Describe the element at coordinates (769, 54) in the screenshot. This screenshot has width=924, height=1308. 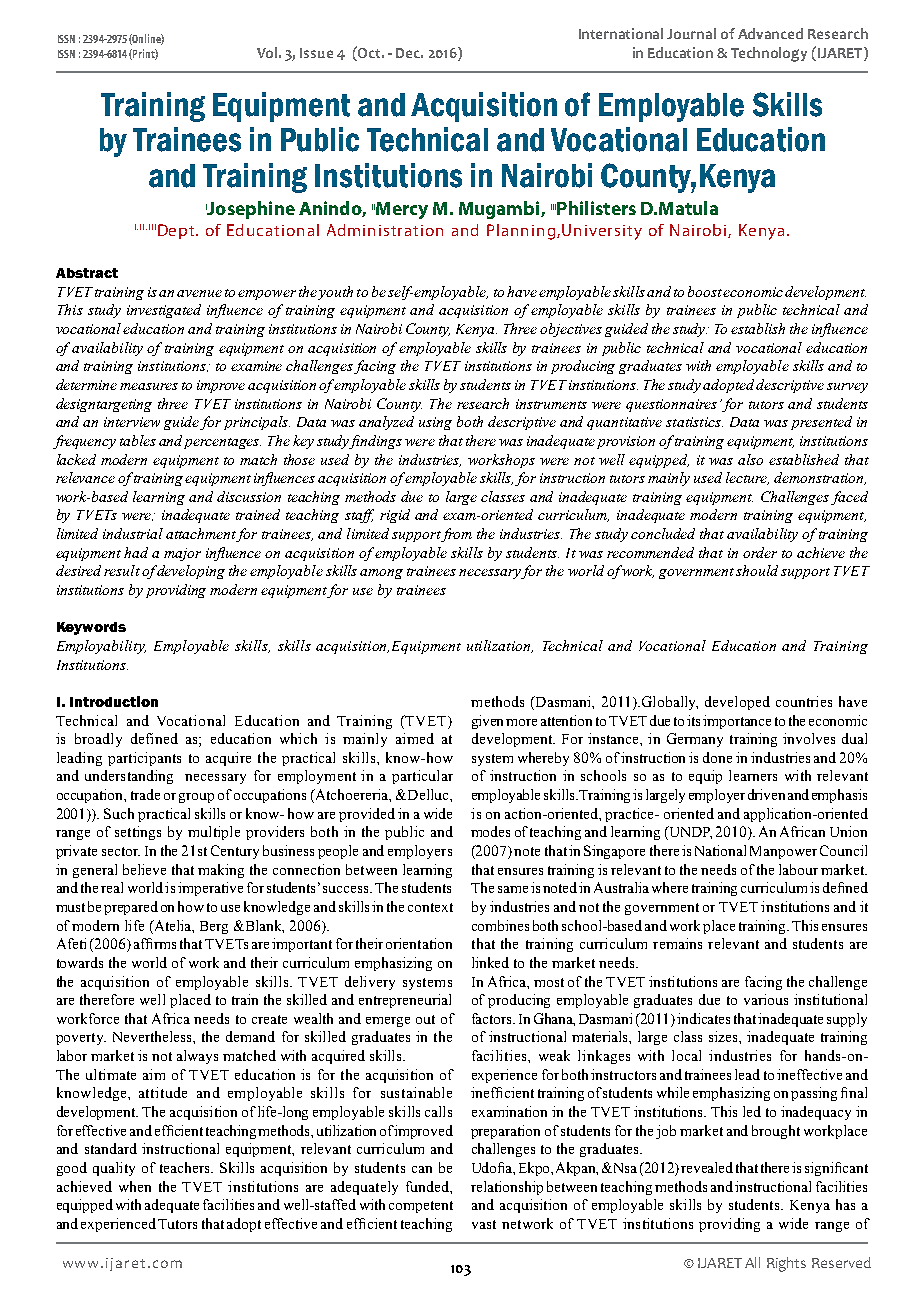
I see `Technology` at that location.
